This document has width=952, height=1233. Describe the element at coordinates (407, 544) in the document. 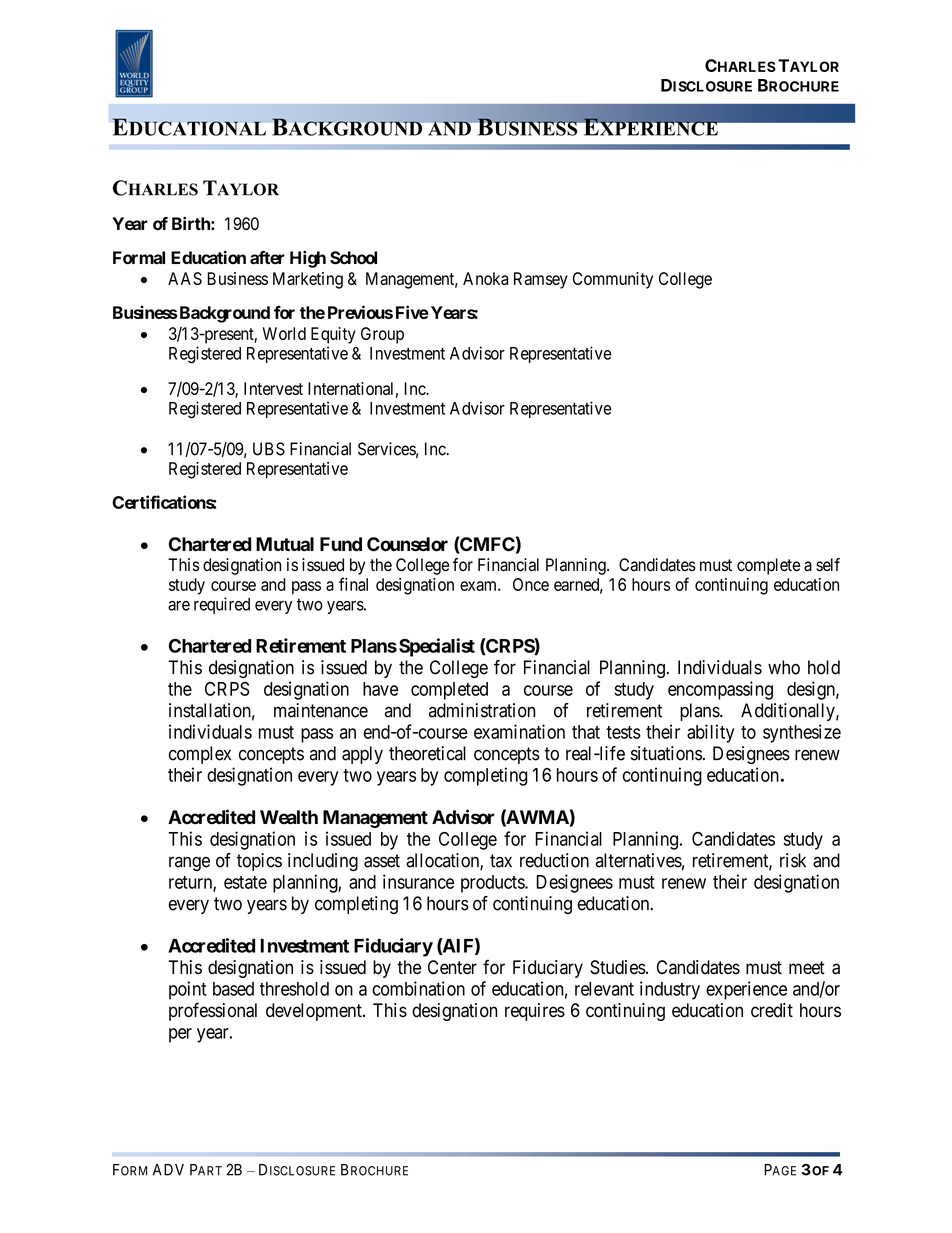

I see `Counselor` at that location.
